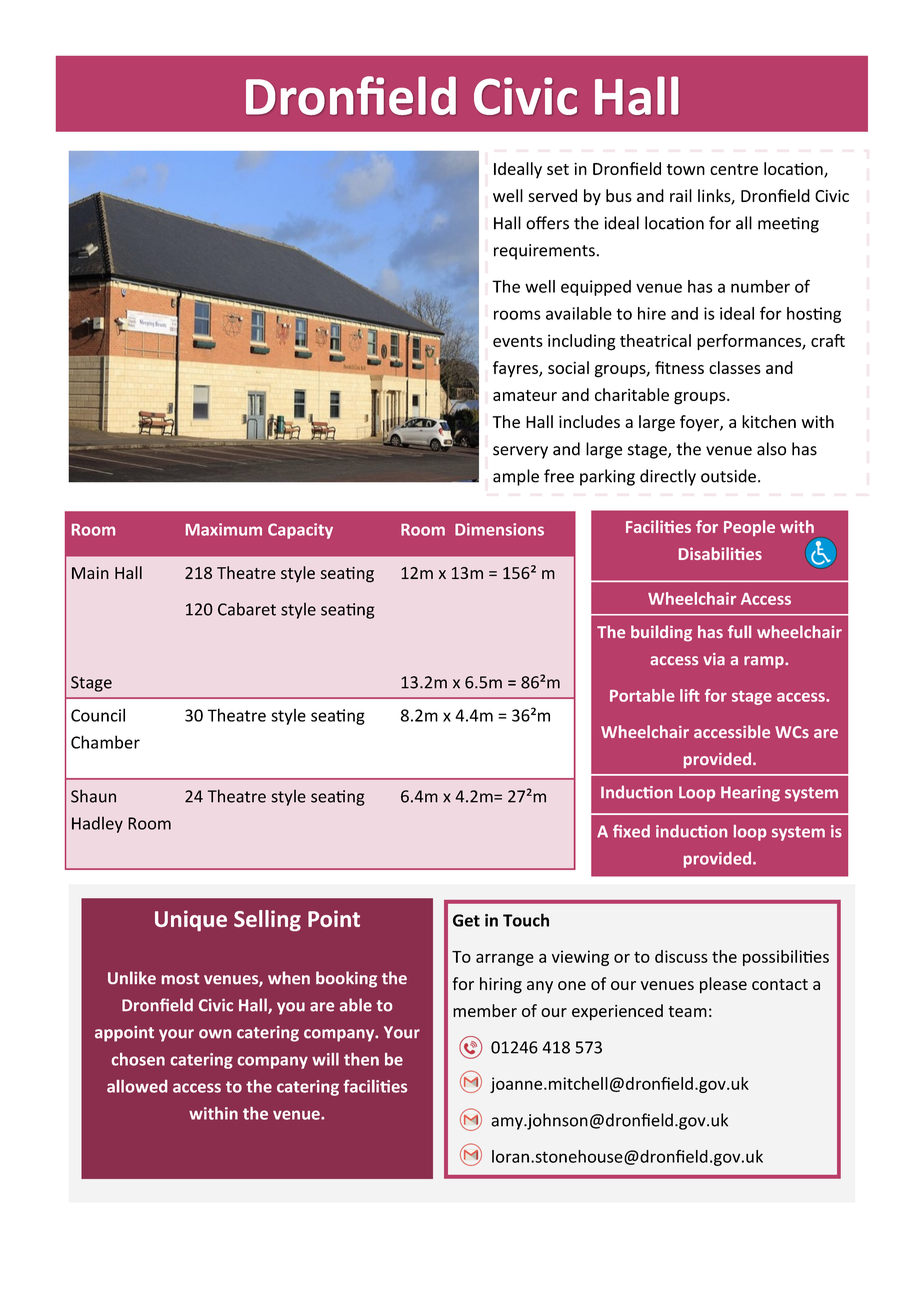 The image size is (924, 1308). What do you see at coordinates (138, 1059) in the screenshot?
I see `chosen` at bounding box center [138, 1059].
